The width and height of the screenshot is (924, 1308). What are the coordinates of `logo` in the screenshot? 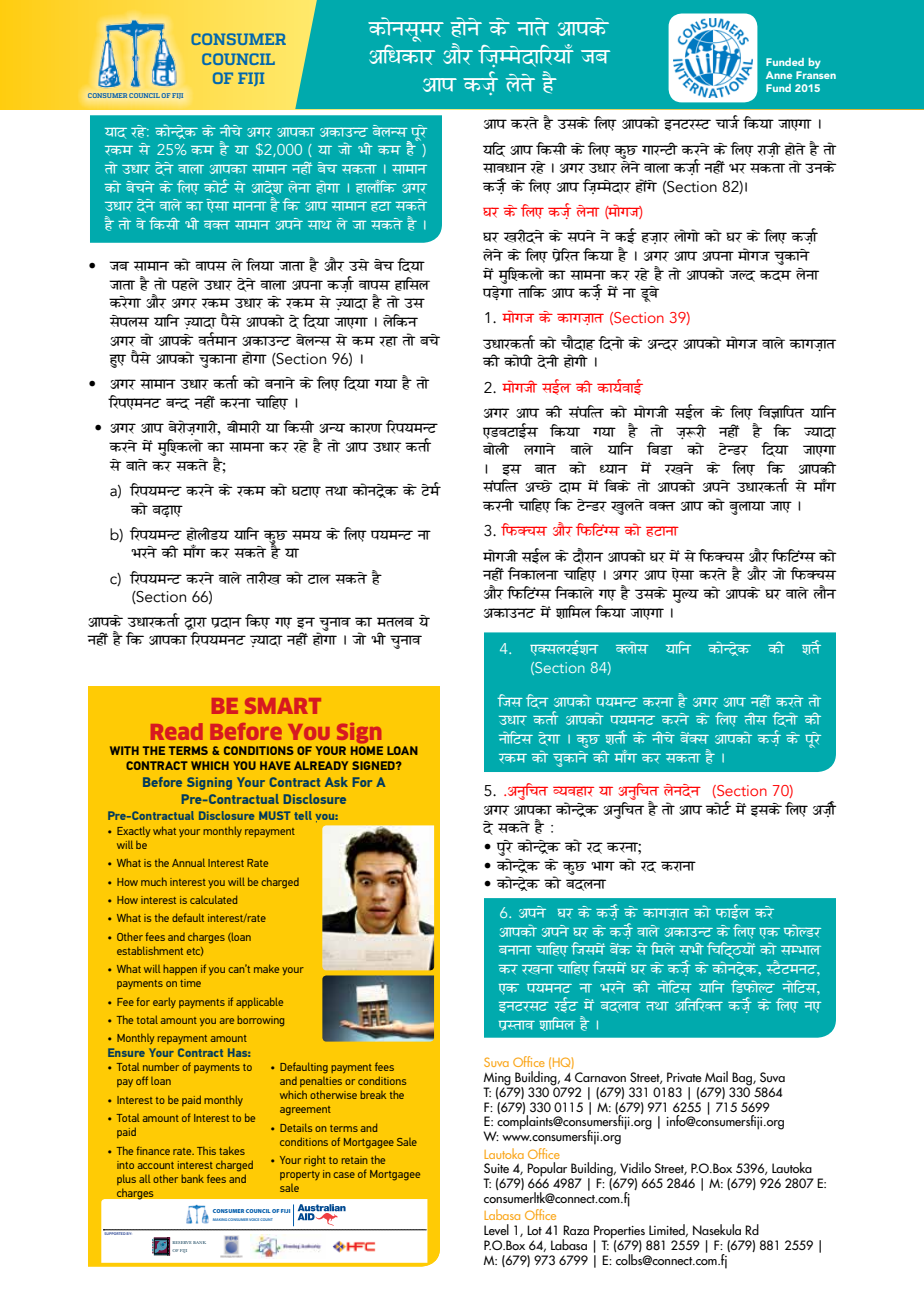 It's located at (687, 235).
